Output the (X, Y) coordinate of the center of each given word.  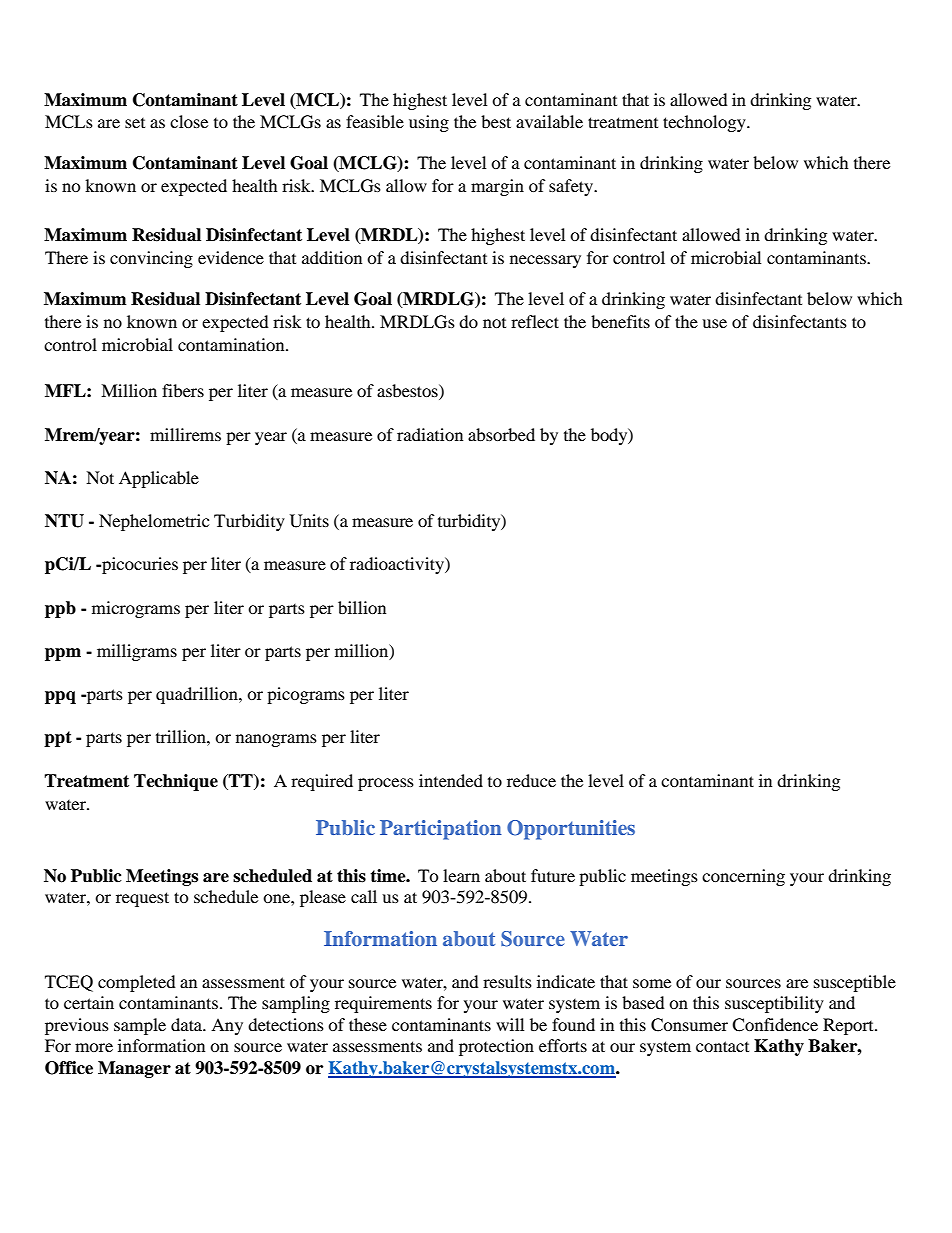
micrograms (136, 609)
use (714, 323)
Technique (176, 782)
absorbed (501, 434)
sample (140, 1026)
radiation (430, 434)
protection (496, 1047)
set (135, 123)
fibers (183, 390)
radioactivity (398, 565)
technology (705, 123)
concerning (743, 877)
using (429, 123)
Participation (441, 830)
